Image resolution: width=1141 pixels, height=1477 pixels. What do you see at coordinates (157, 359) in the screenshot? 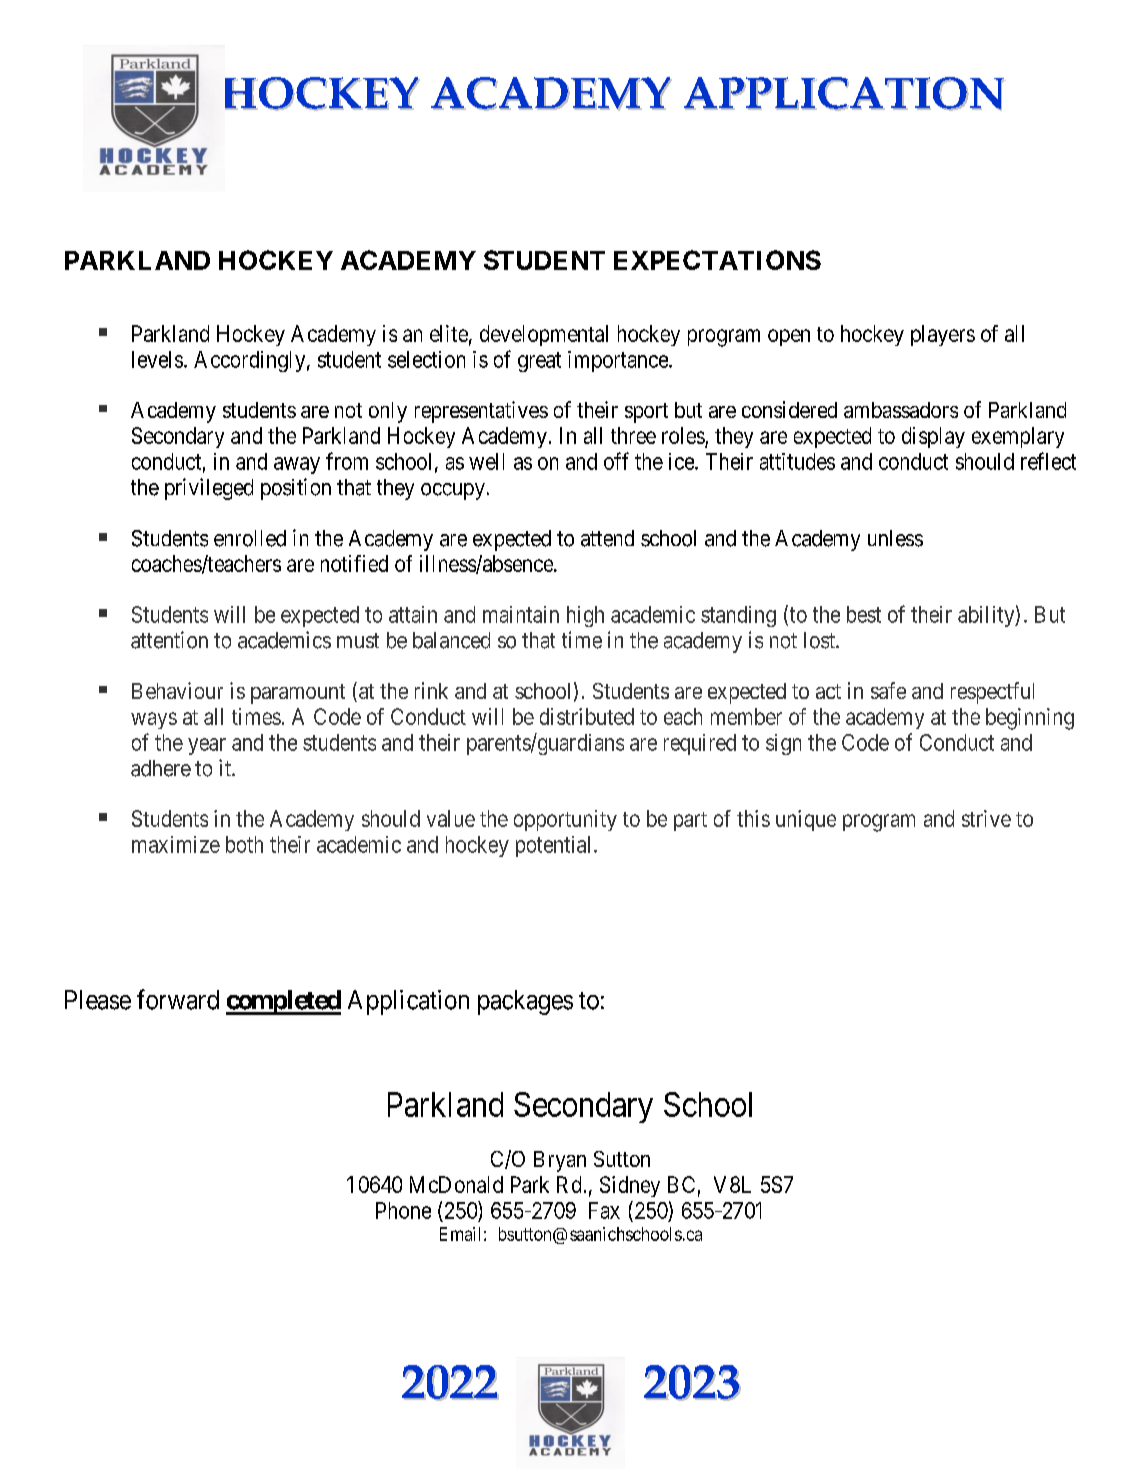
I see `levels` at bounding box center [157, 359].
